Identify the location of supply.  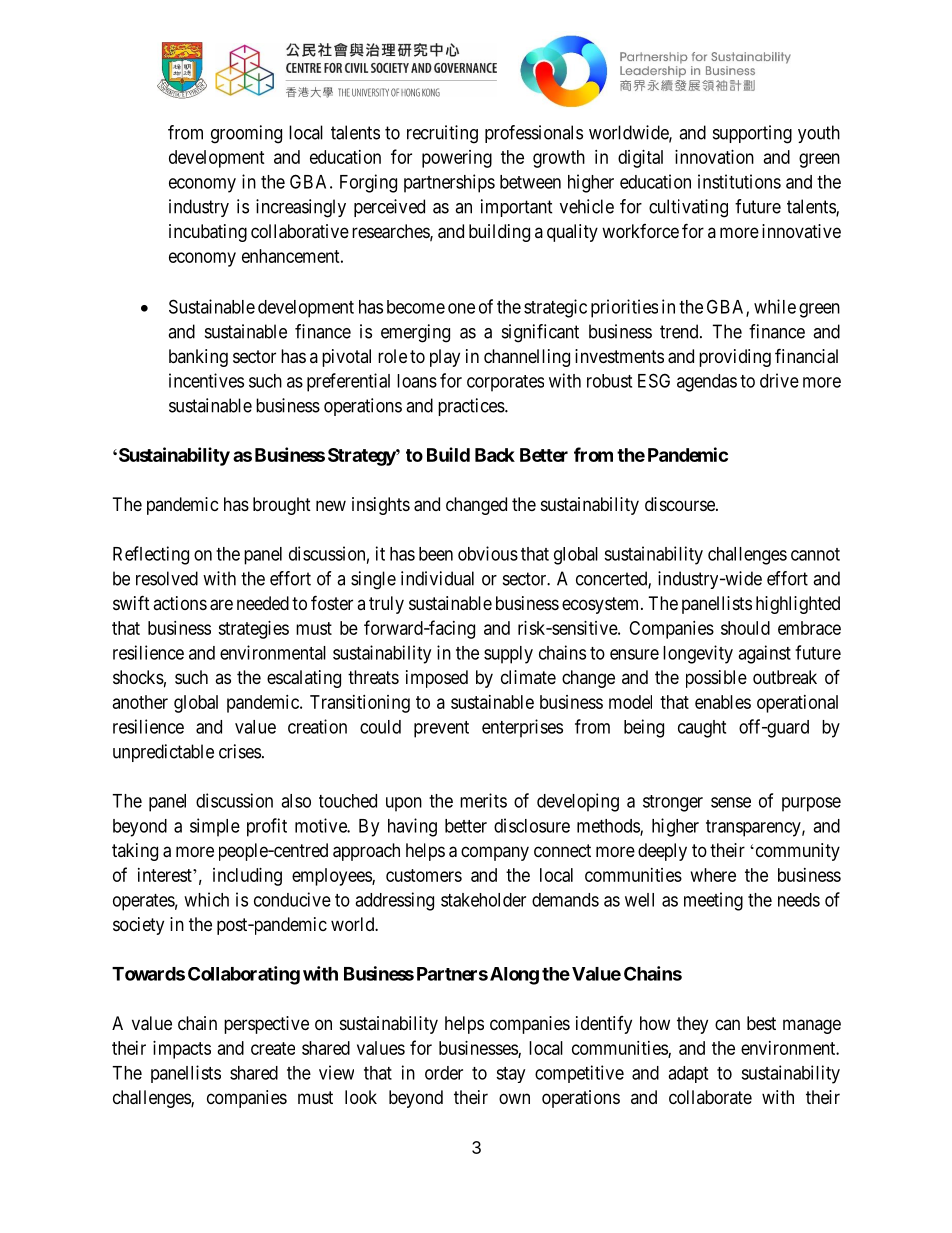
(508, 655).
